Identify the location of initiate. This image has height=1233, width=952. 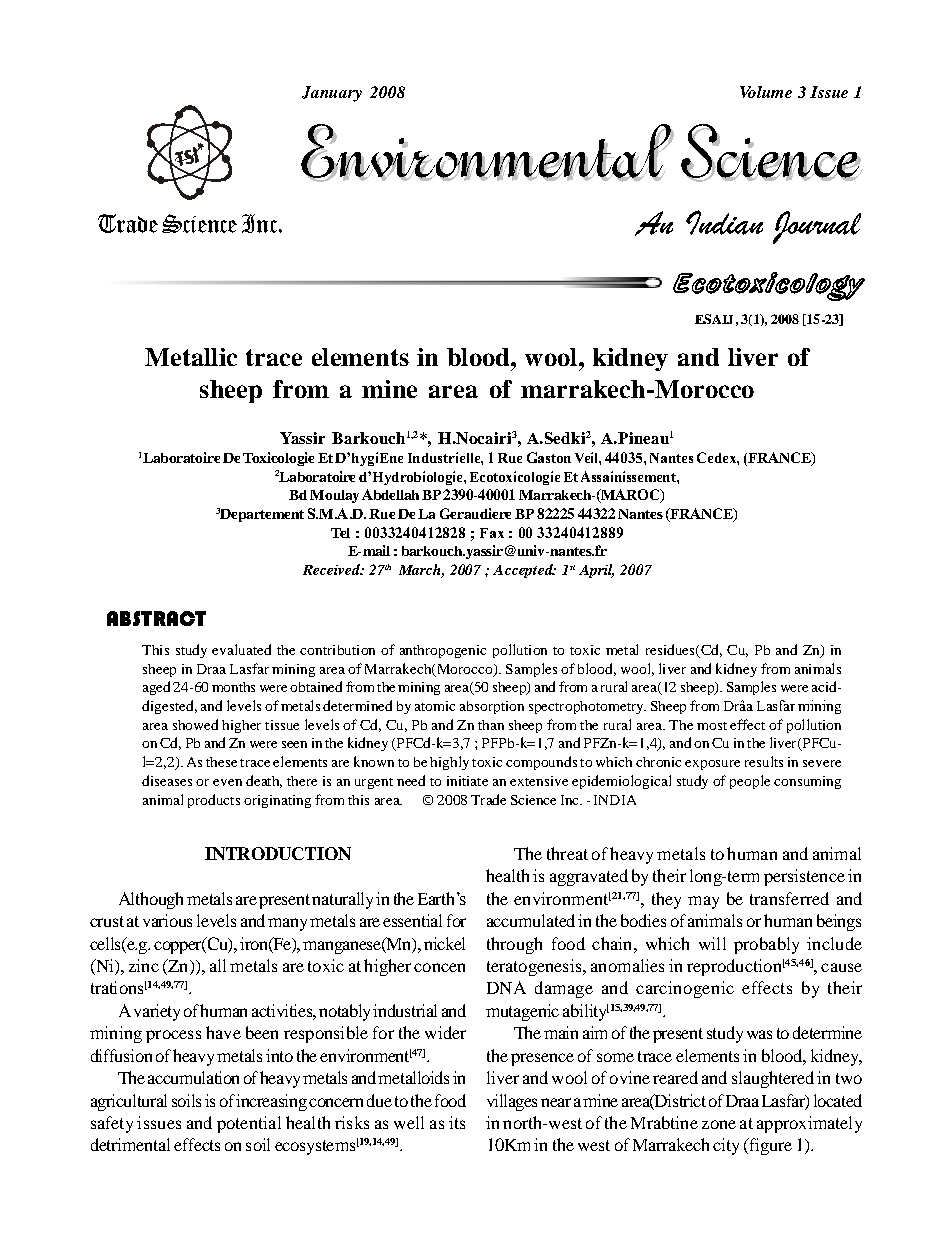
(467, 781).
